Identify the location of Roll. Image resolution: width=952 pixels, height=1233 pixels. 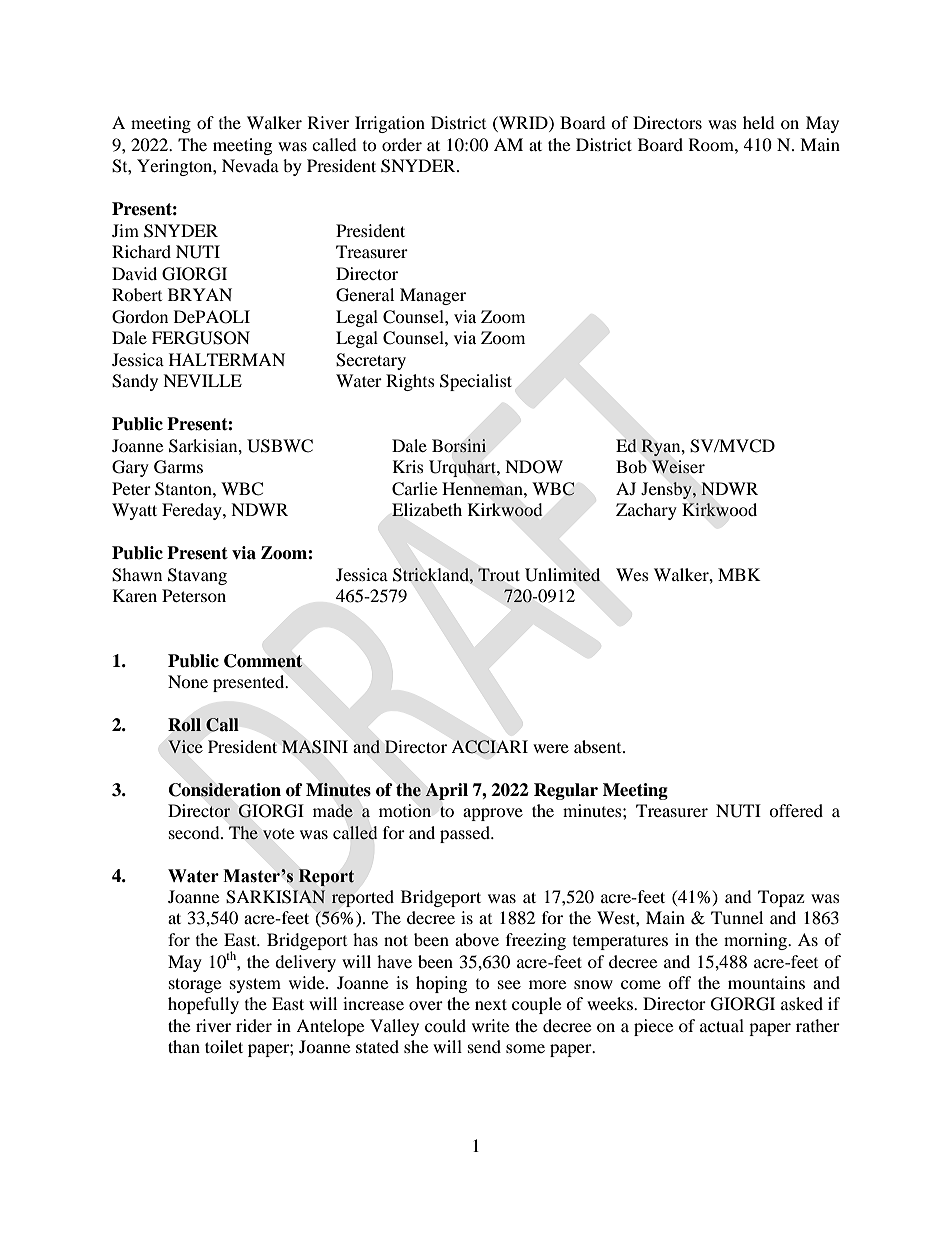
(184, 725).
